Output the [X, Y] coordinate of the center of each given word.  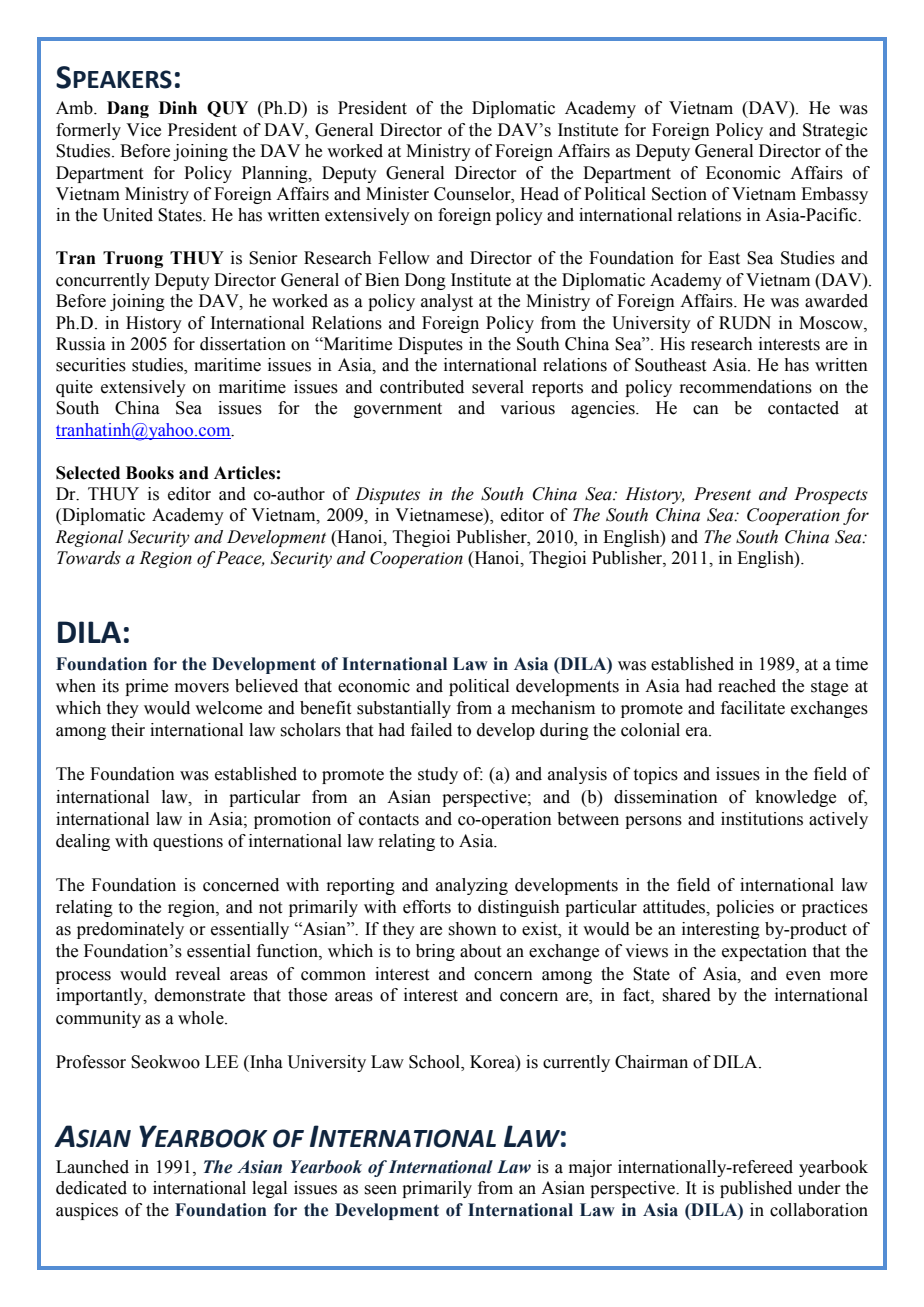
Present [722, 494]
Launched [92, 1167]
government [398, 410]
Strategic [835, 131]
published [756, 1189]
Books [150, 473]
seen [381, 1190]
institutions [762, 819]
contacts [389, 820]
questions [188, 842]
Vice [143, 130]
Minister [397, 194]
